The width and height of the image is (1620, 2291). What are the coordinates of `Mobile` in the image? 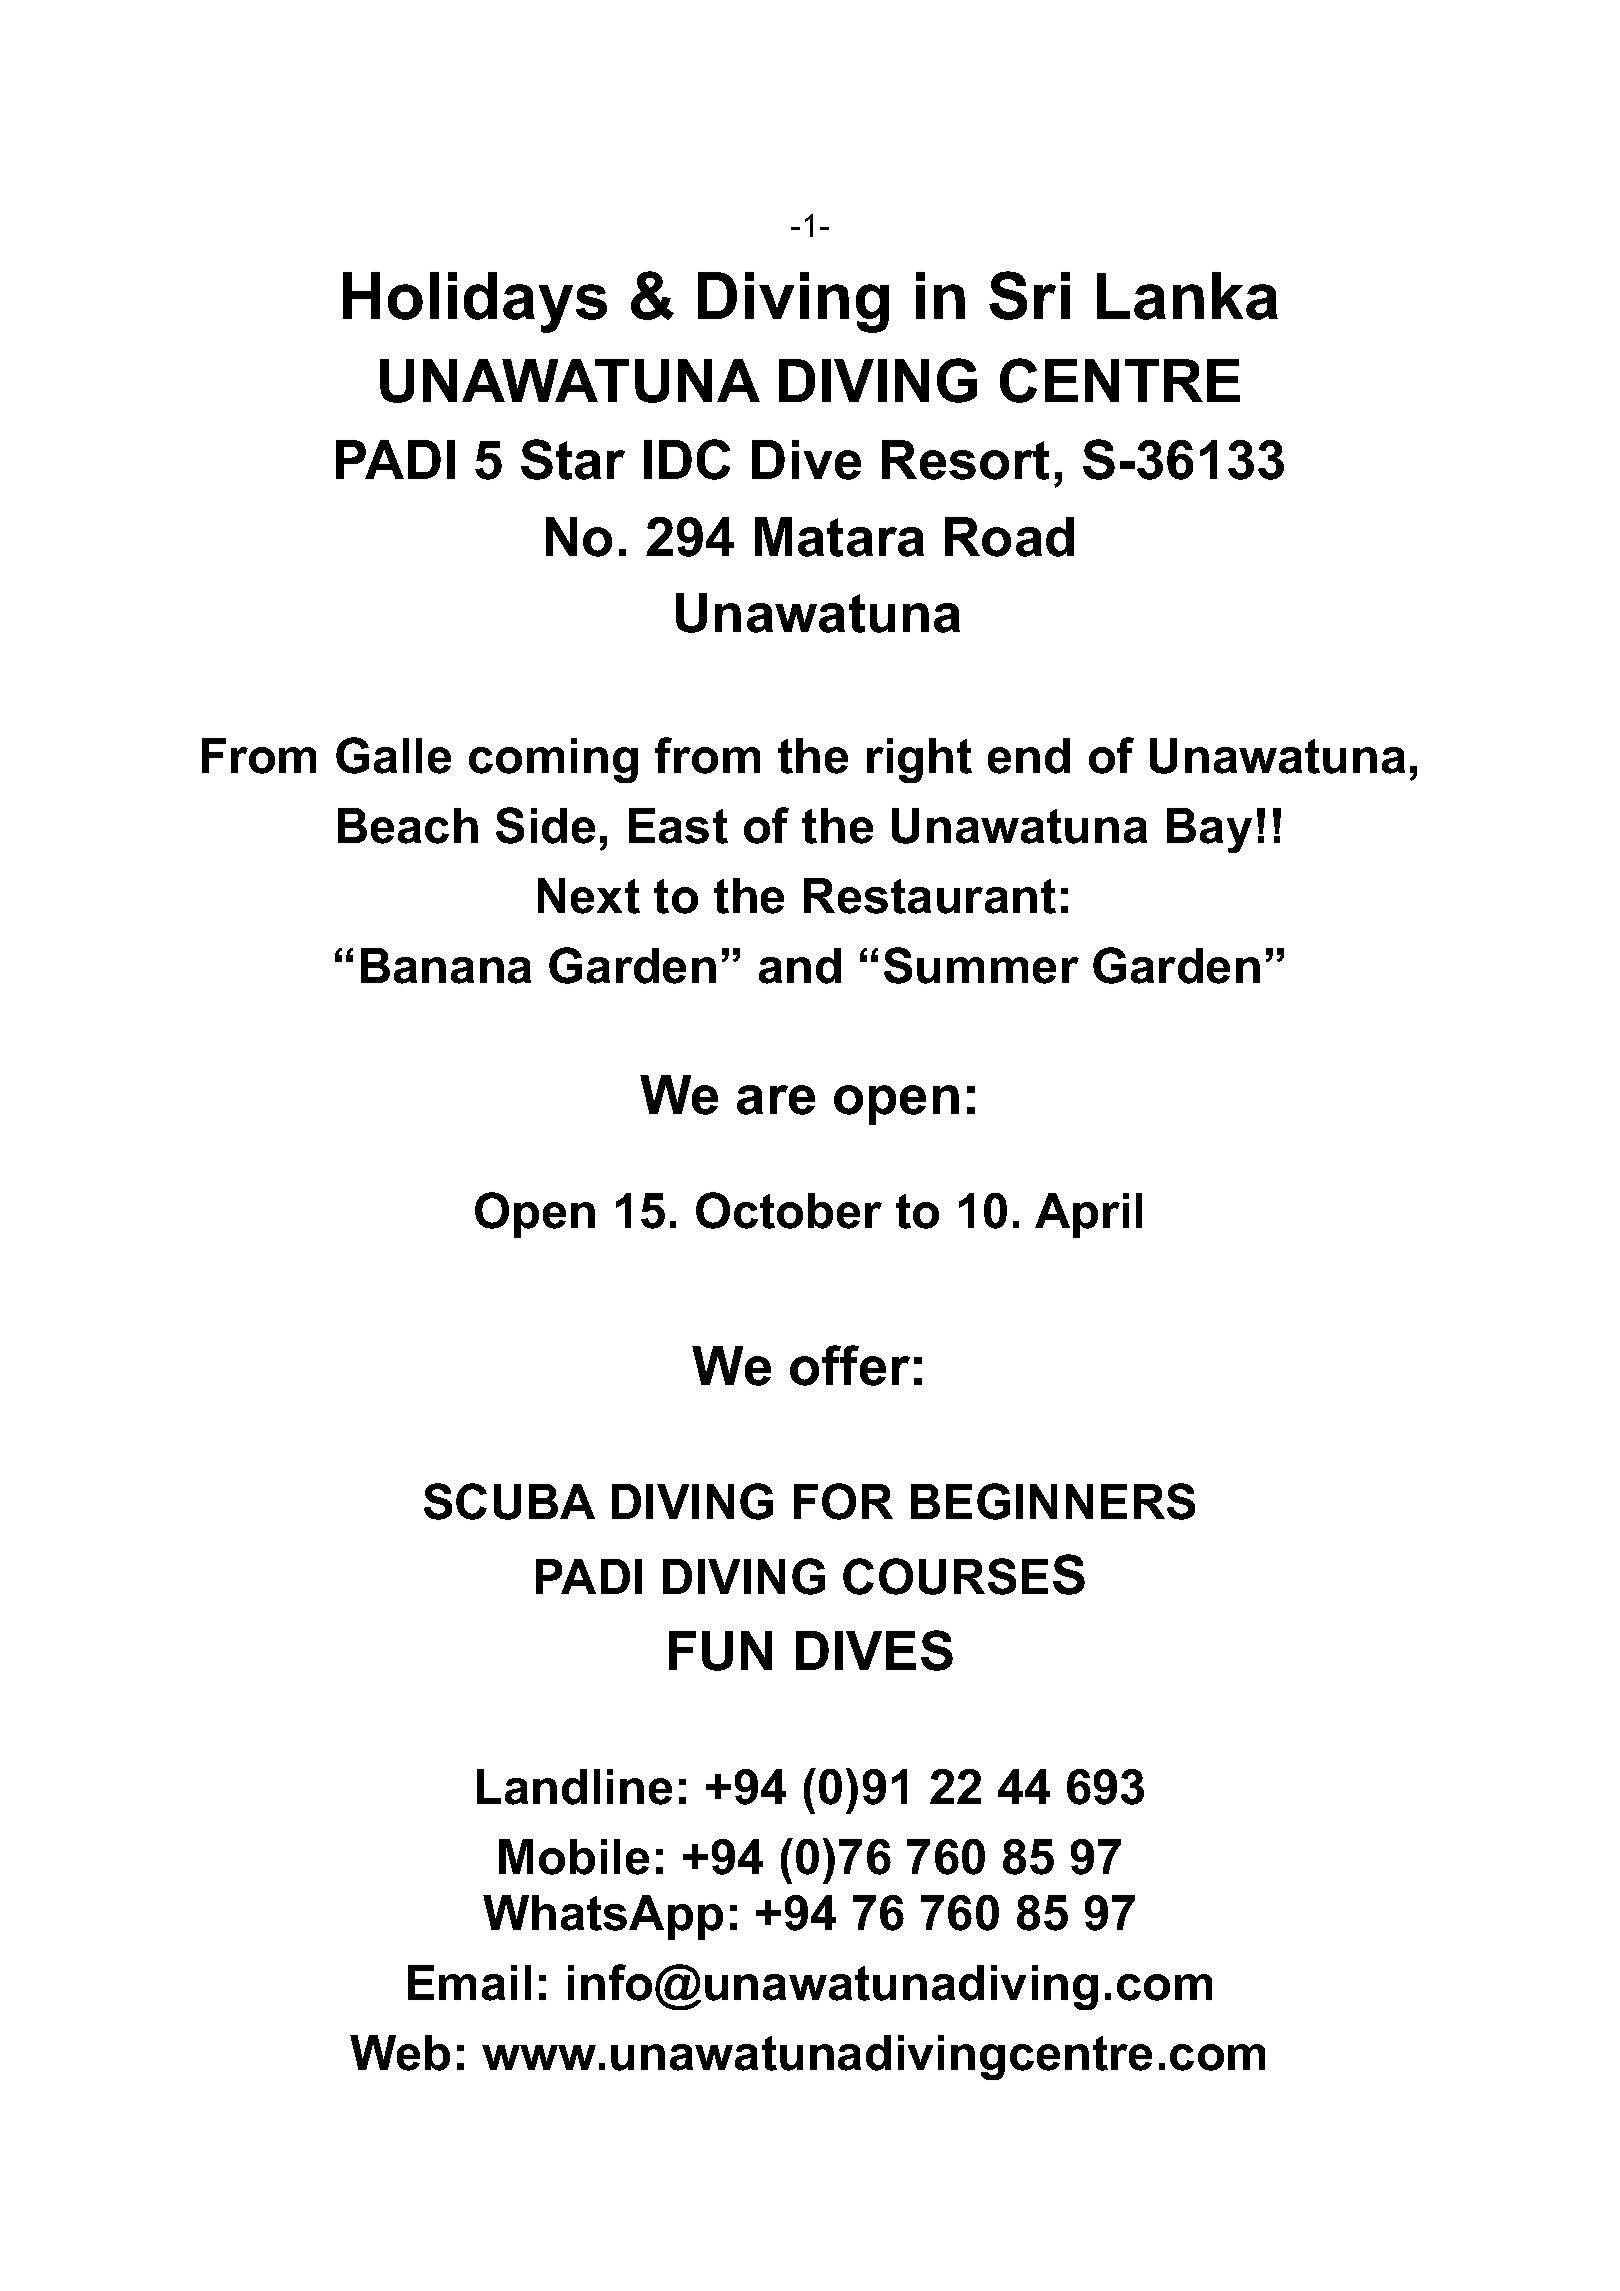 It's located at (574, 1857).
